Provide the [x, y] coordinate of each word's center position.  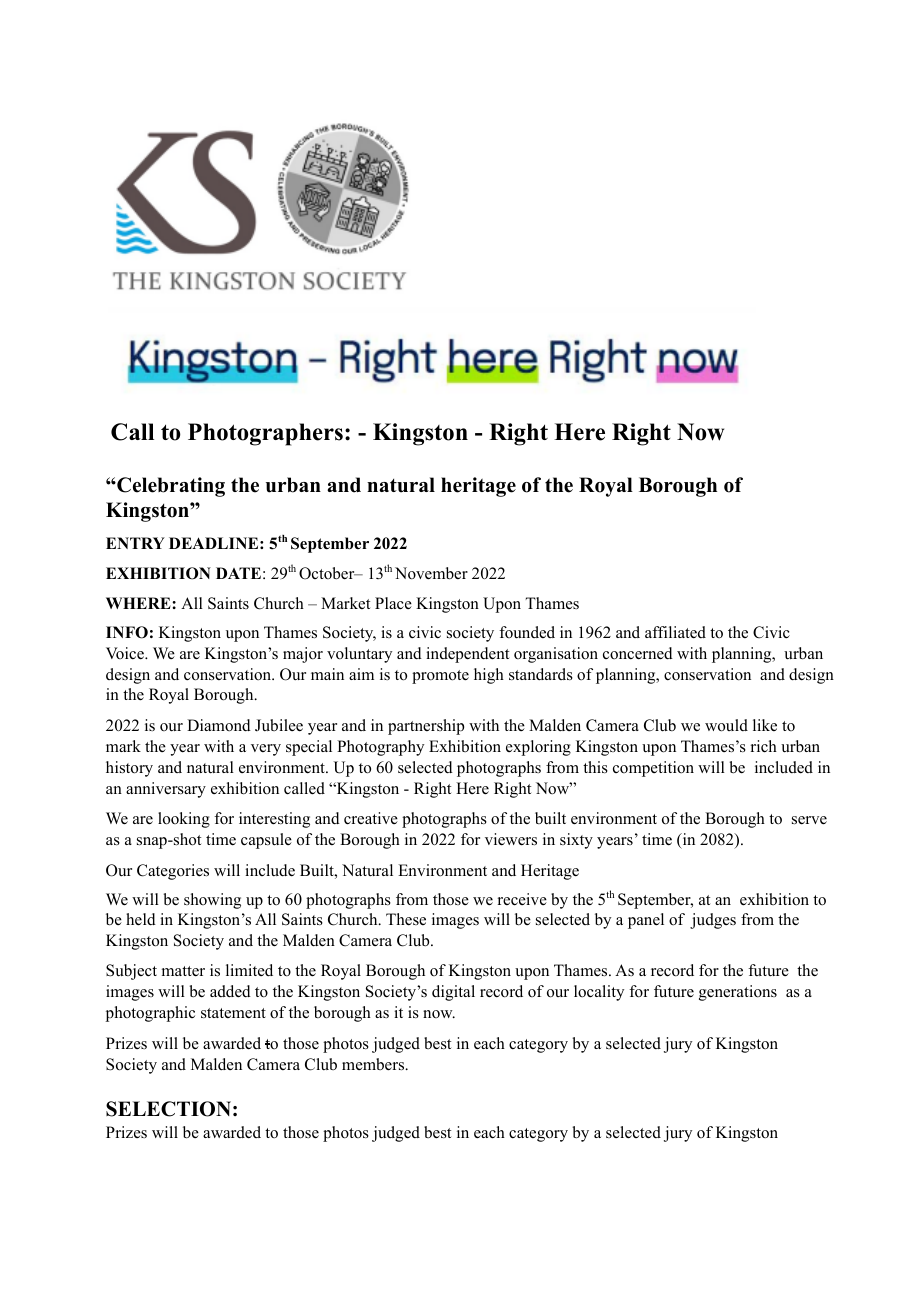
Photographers [265, 434]
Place [393, 603]
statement [233, 1013]
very [266, 750]
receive [522, 899]
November [431, 573]
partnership [426, 727]
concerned [638, 653]
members [374, 1064]
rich [764, 746]
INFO [127, 632]
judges [713, 921]
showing [212, 901]
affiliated [675, 632]
